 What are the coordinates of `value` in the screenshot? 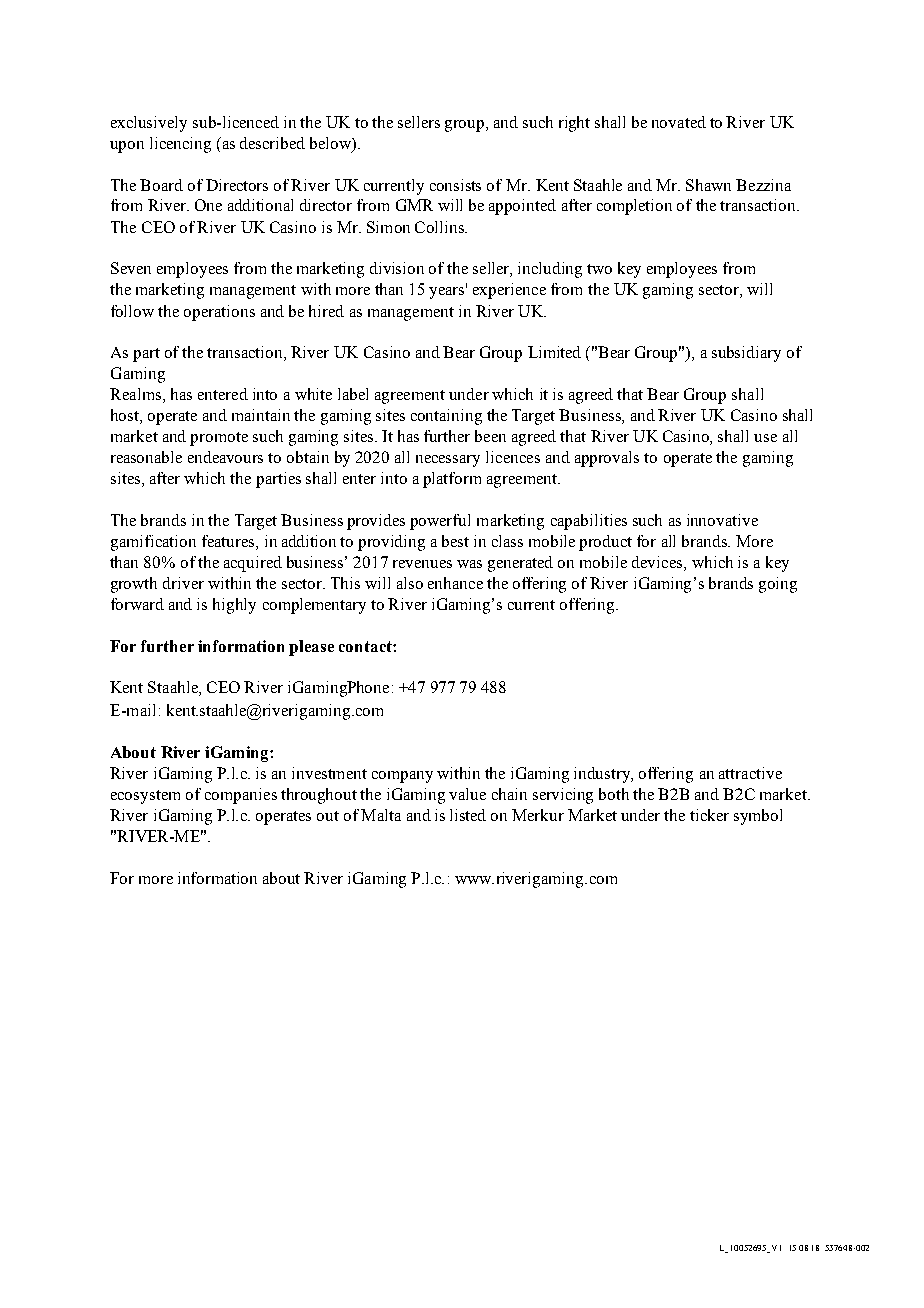 It's located at (467, 794).
